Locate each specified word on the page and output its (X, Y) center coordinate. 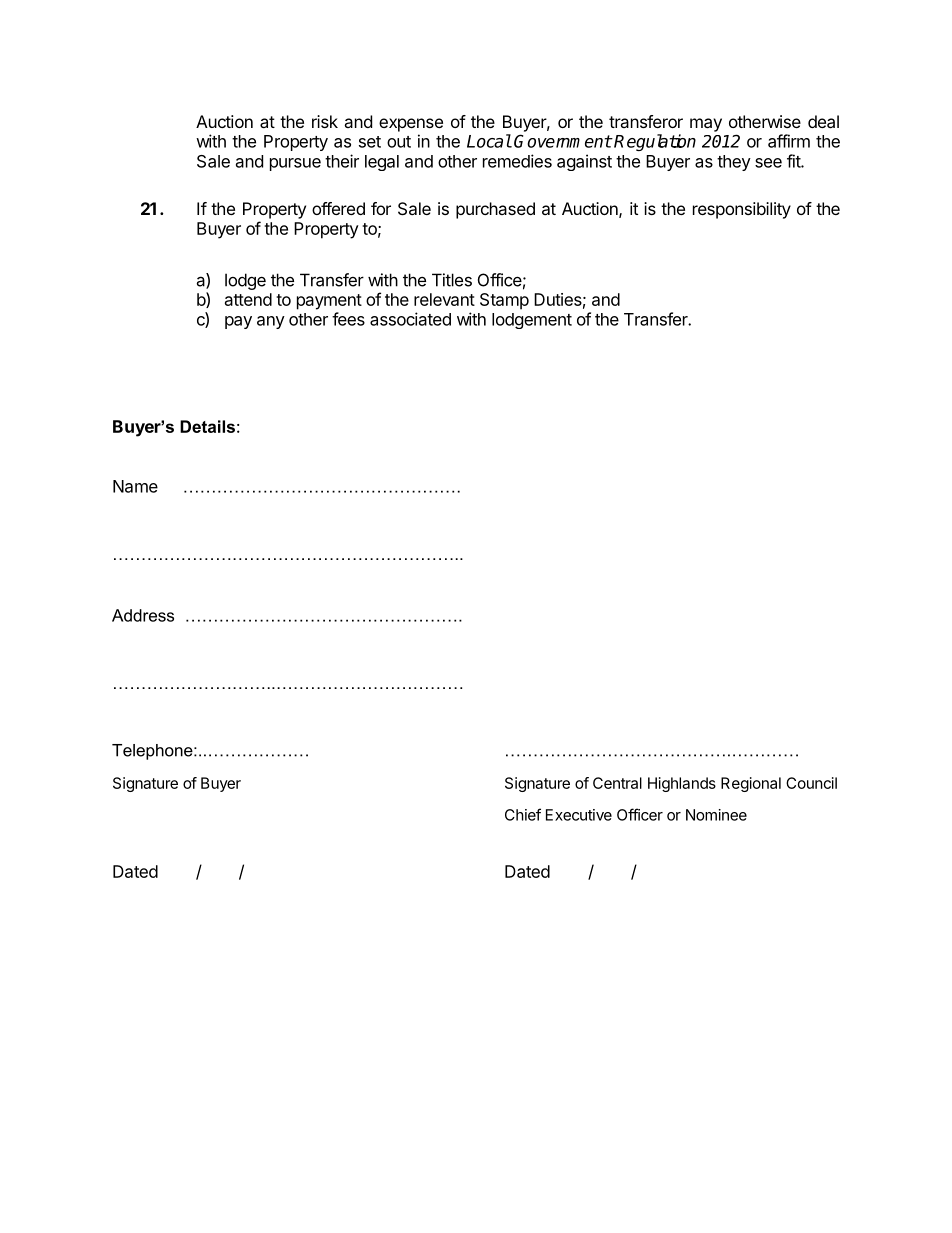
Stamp (504, 301)
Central (617, 783)
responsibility (742, 210)
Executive (579, 815)
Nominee (716, 815)
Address (143, 615)
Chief (523, 814)
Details (207, 426)
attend (248, 299)
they (734, 163)
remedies (517, 161)
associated (410, 319)
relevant (444, 299)
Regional (751, 784)
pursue (295, 164)
